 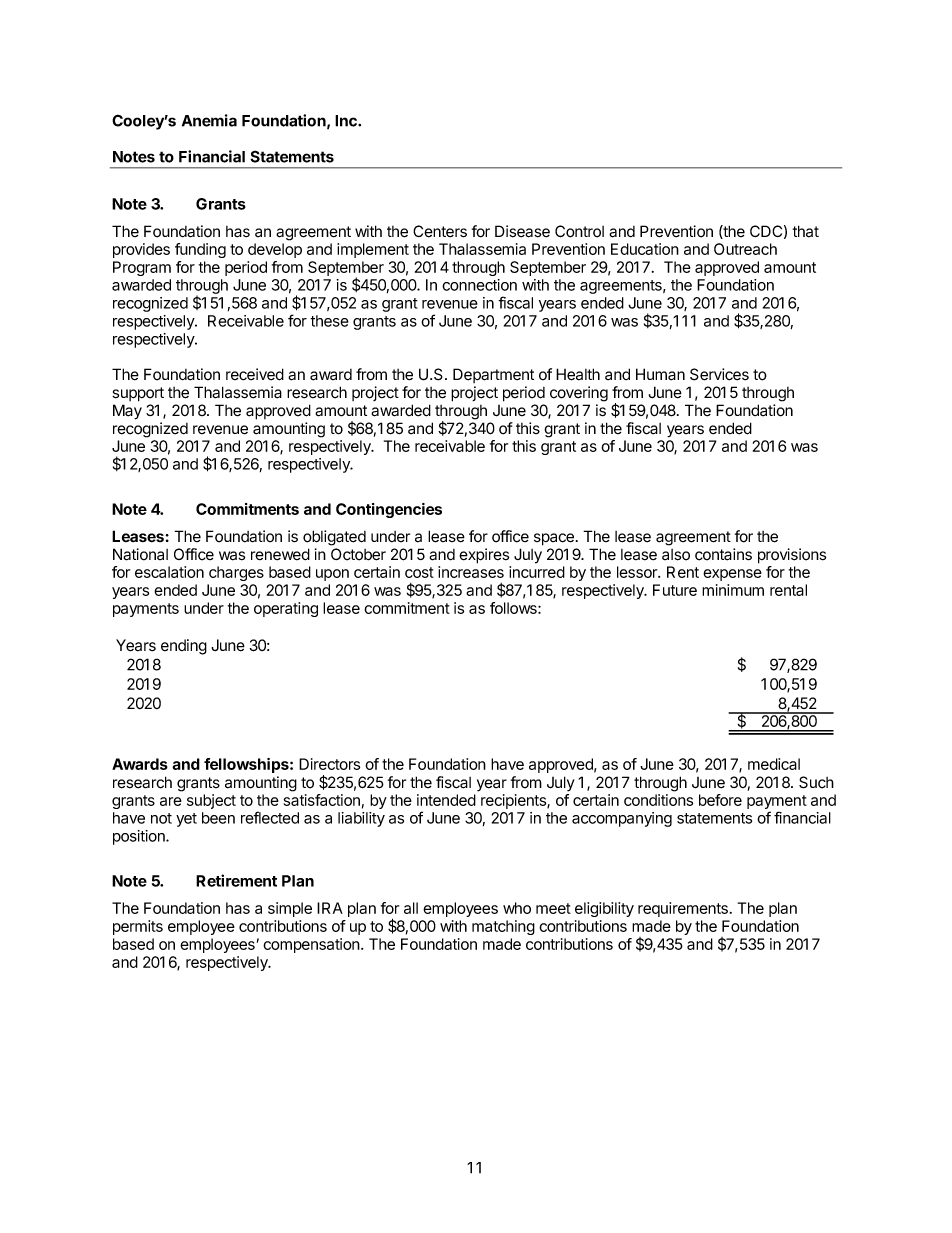 What do you see at coordinates (484, 556) in the screenshot?
I see `expires` at bounding box center [484, 556].
